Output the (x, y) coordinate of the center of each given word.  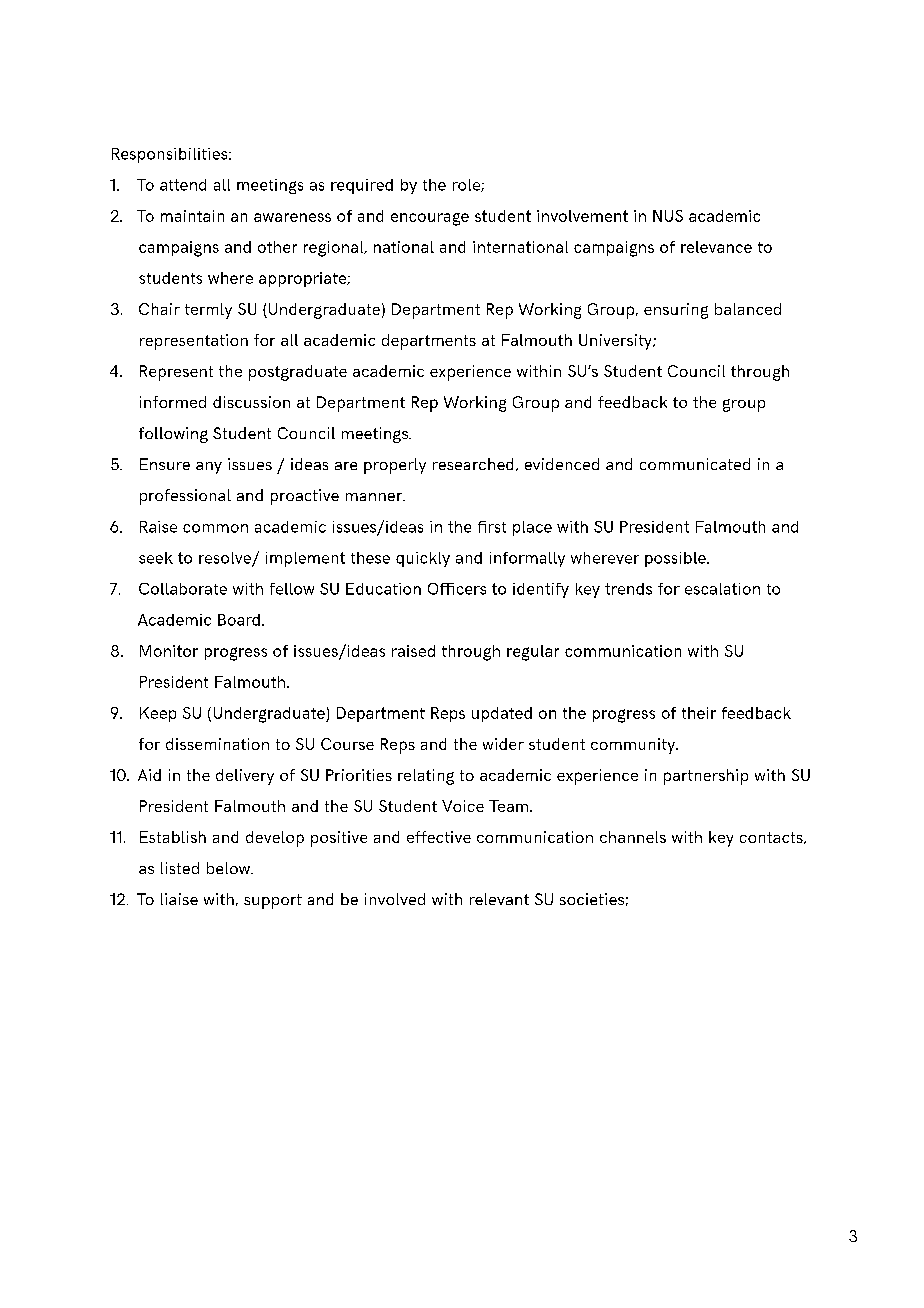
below (230, 868)
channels (633, 837)
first (492, 527)
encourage (430, 219)
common (215, 528)
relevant (499, 899)
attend (183, 185)
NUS (668, 216)
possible (676, 559)
